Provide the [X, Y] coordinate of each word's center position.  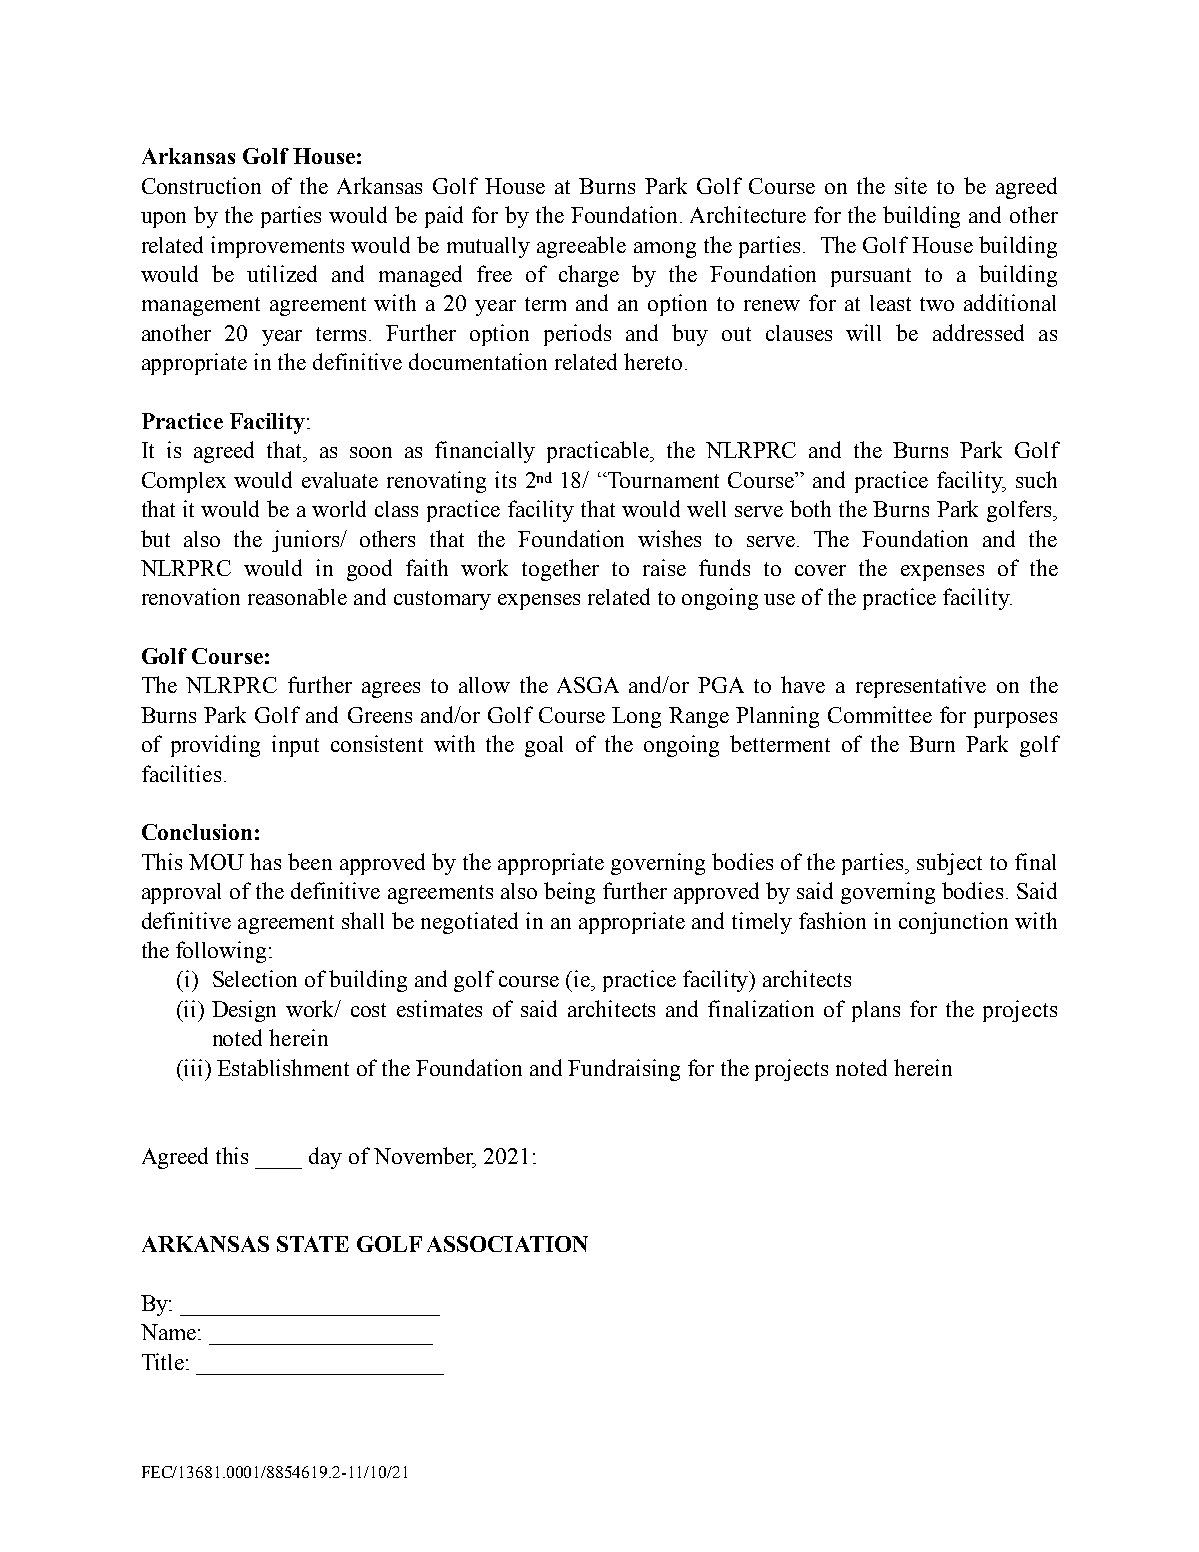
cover [820, 570]
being [569, 893]
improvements [277, 247]
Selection [255, 978]
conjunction [953, 923]
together [560, 570]
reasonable [297, 596]
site [911, 185]
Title [163, 1361]
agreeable [581, 247]
